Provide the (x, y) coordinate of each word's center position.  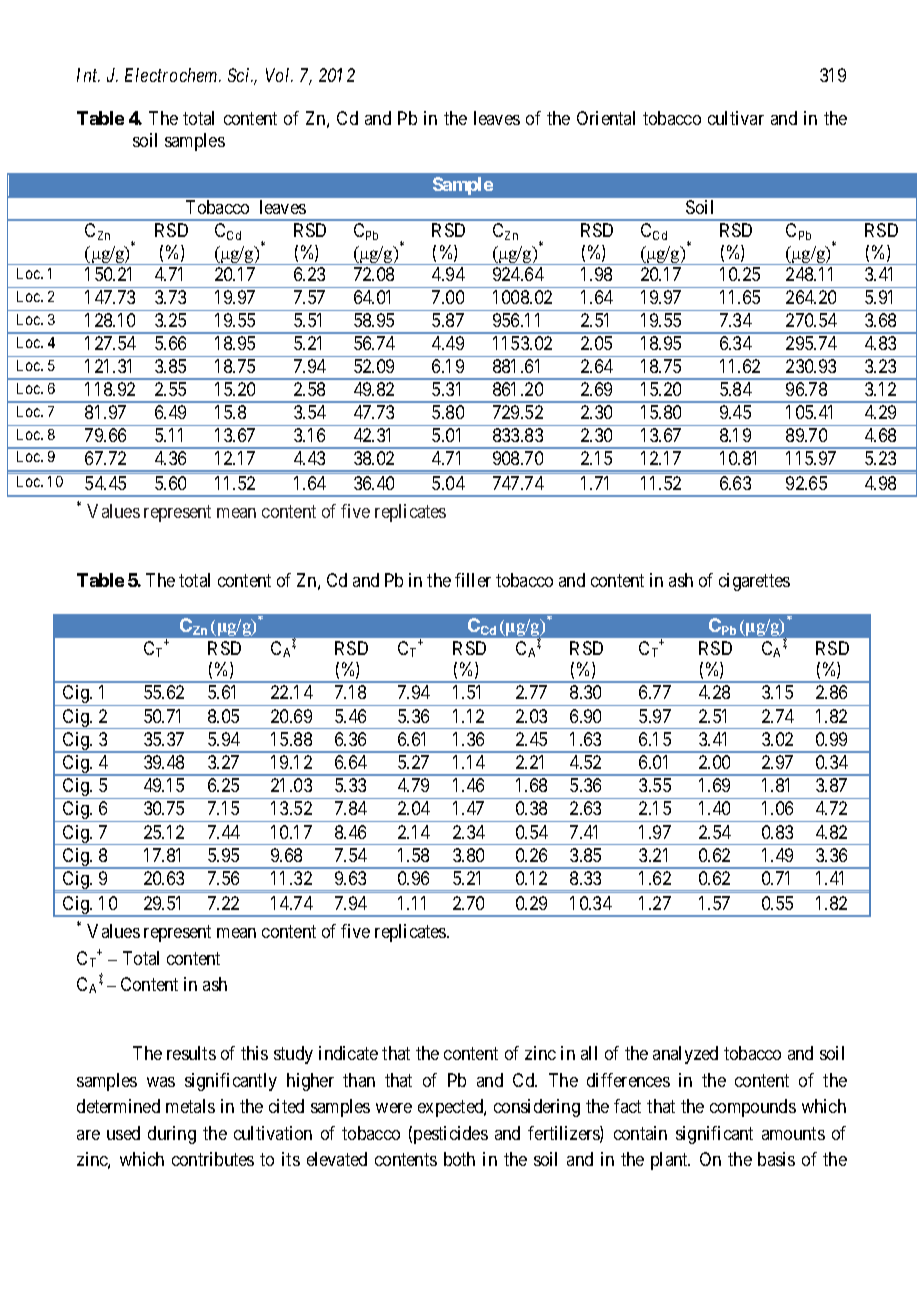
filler (473, 580)
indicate (348, 1053)
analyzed (685, 1055)
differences (628, 1080)
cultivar (736, 118)
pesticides (451, 1135)
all (589, 1053)
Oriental (606, 118)
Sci (240, 75)
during (172, 1135)
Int (88, 75)
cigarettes (754, 582)
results (191, 1053)
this (254, 1053)
